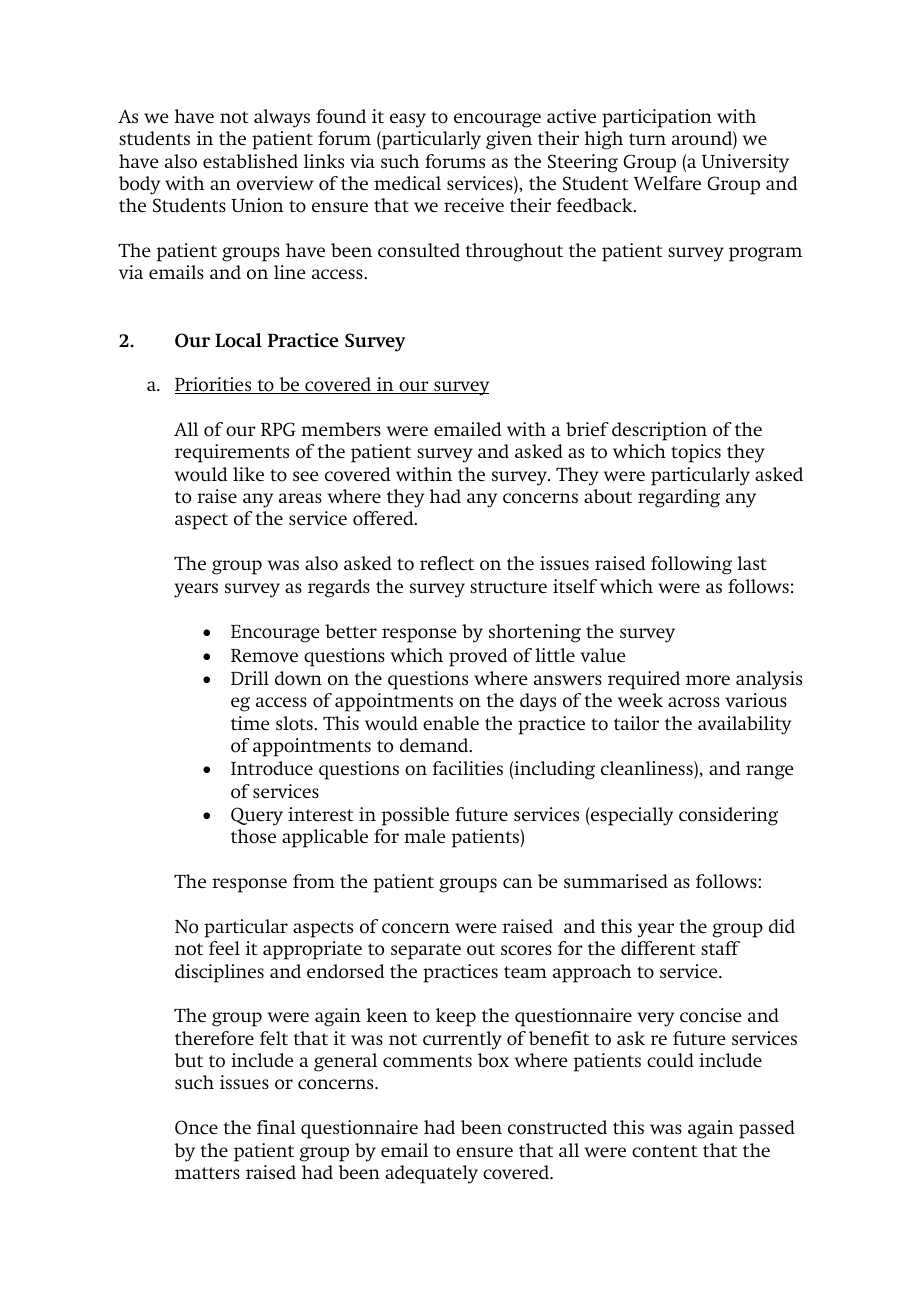 This image has height=1308, width=924. What do you see at coordinates (264, 656) in the image?
I see `Remove` at bounding box center [264, 656].
